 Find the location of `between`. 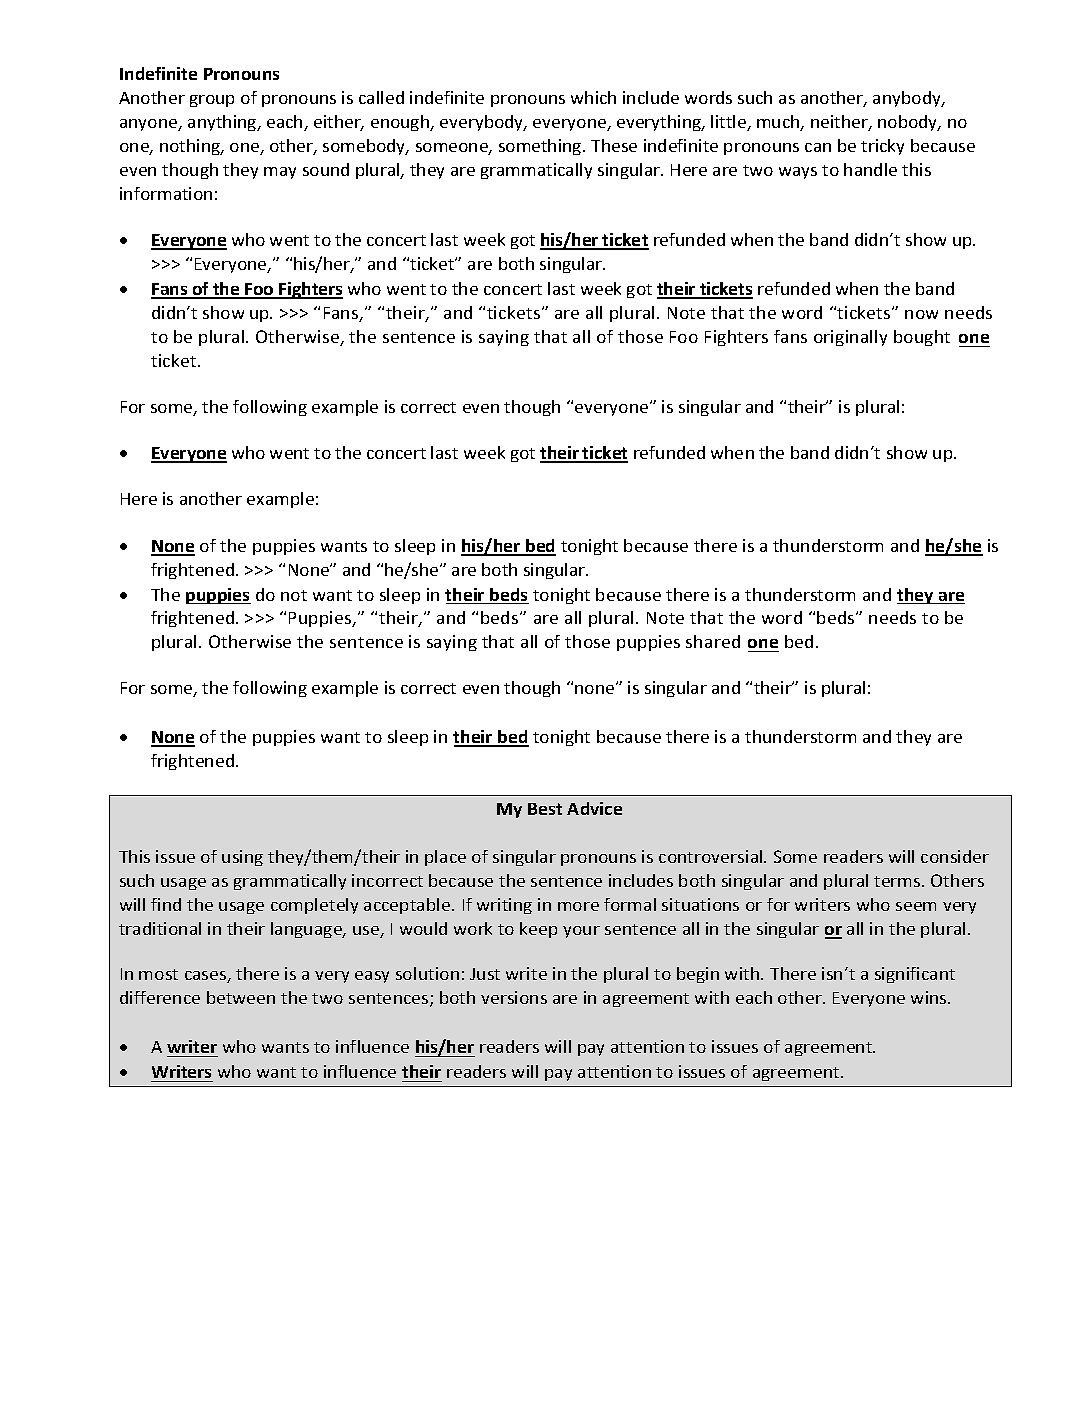

between is located at coordinates (241, 997).
